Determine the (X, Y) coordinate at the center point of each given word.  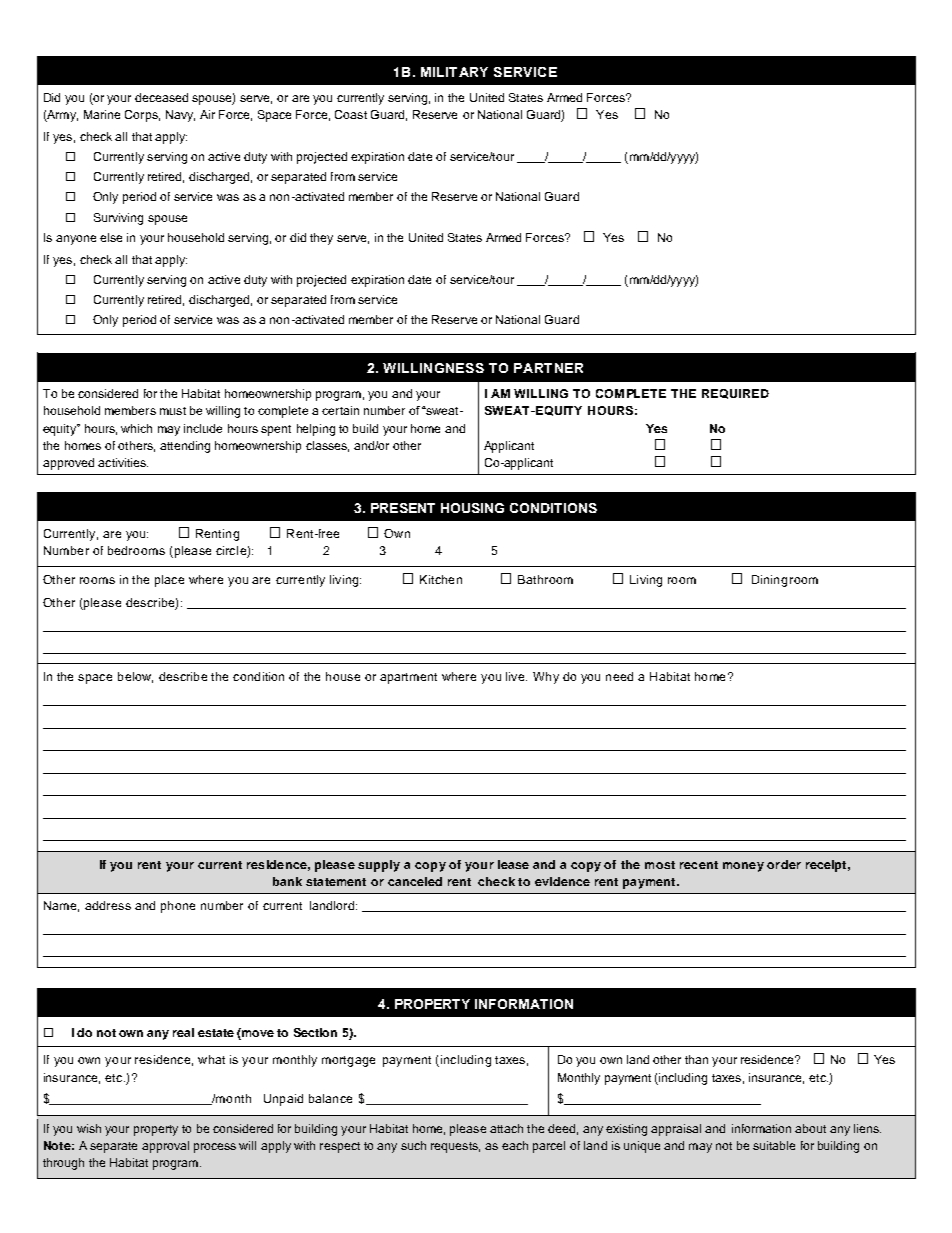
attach (506, 1128)
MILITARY (454, 72)
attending (185, 447)
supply (379, 866)
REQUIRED (735, 394)
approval (165, 1147)
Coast (351, 114)
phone (178, 907)
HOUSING (472, 508)
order (784, 864)
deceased (161, 97)
